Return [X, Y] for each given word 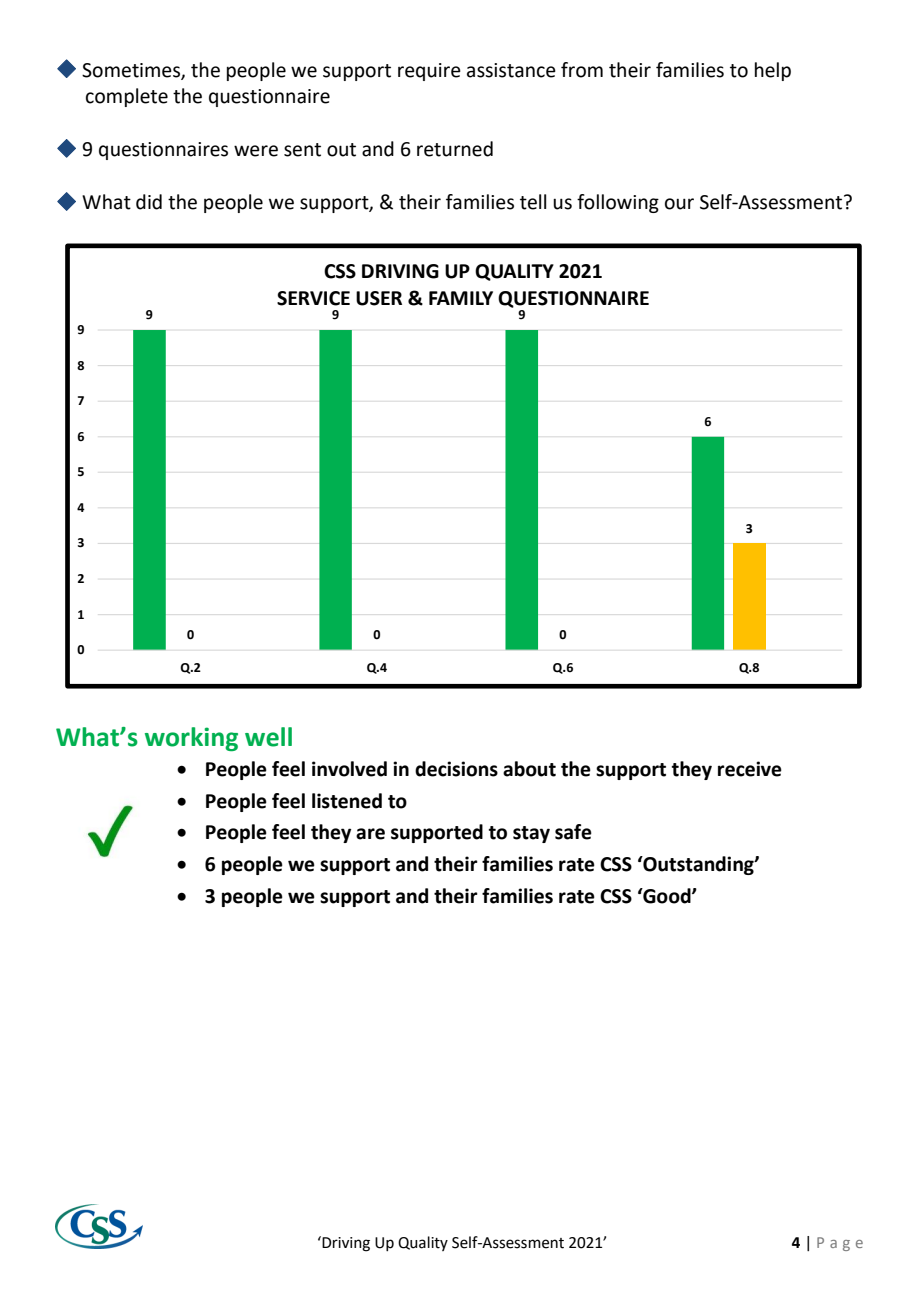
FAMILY [461, 298]
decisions [456, 769]
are [370, 834]
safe [573, 832]
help [773, 71]
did [149, 202]
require [429, 72]
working [191, 739]
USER [379, 298]
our [679, 204]
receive [750, 769]
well [268, 737]
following [618, 203]
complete [127, 97]
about [529, 769]
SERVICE [313, 298]
